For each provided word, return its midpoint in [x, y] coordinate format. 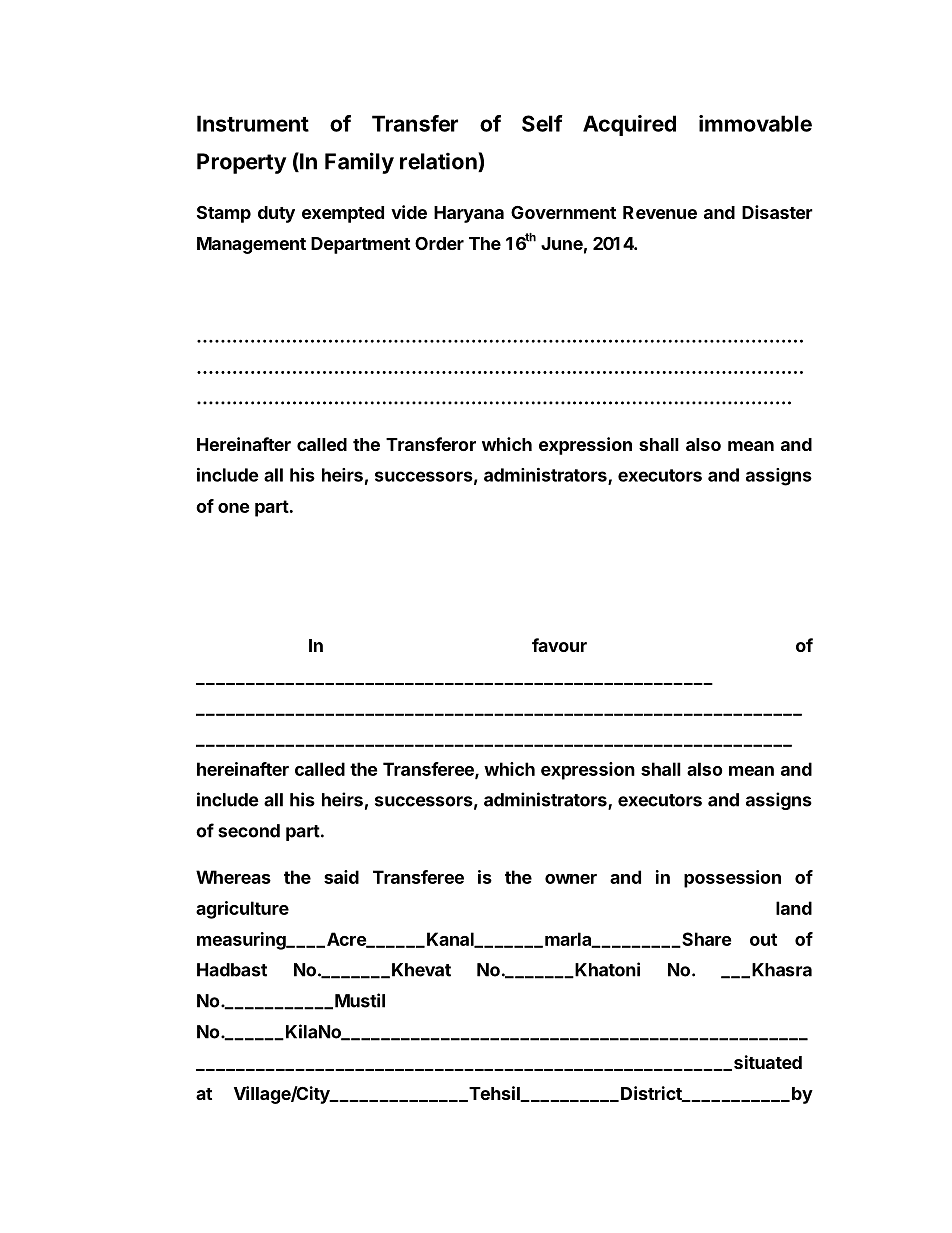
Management [251, 245]
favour [559, 645]
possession [732, 879]
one [233, 508]
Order [439, 243]
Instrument [253, 123]
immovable [755, 123]
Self [542, 123]
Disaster [777, 212]
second [249, 831]
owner [571, 879]
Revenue [660, 212]
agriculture [242, 910]
